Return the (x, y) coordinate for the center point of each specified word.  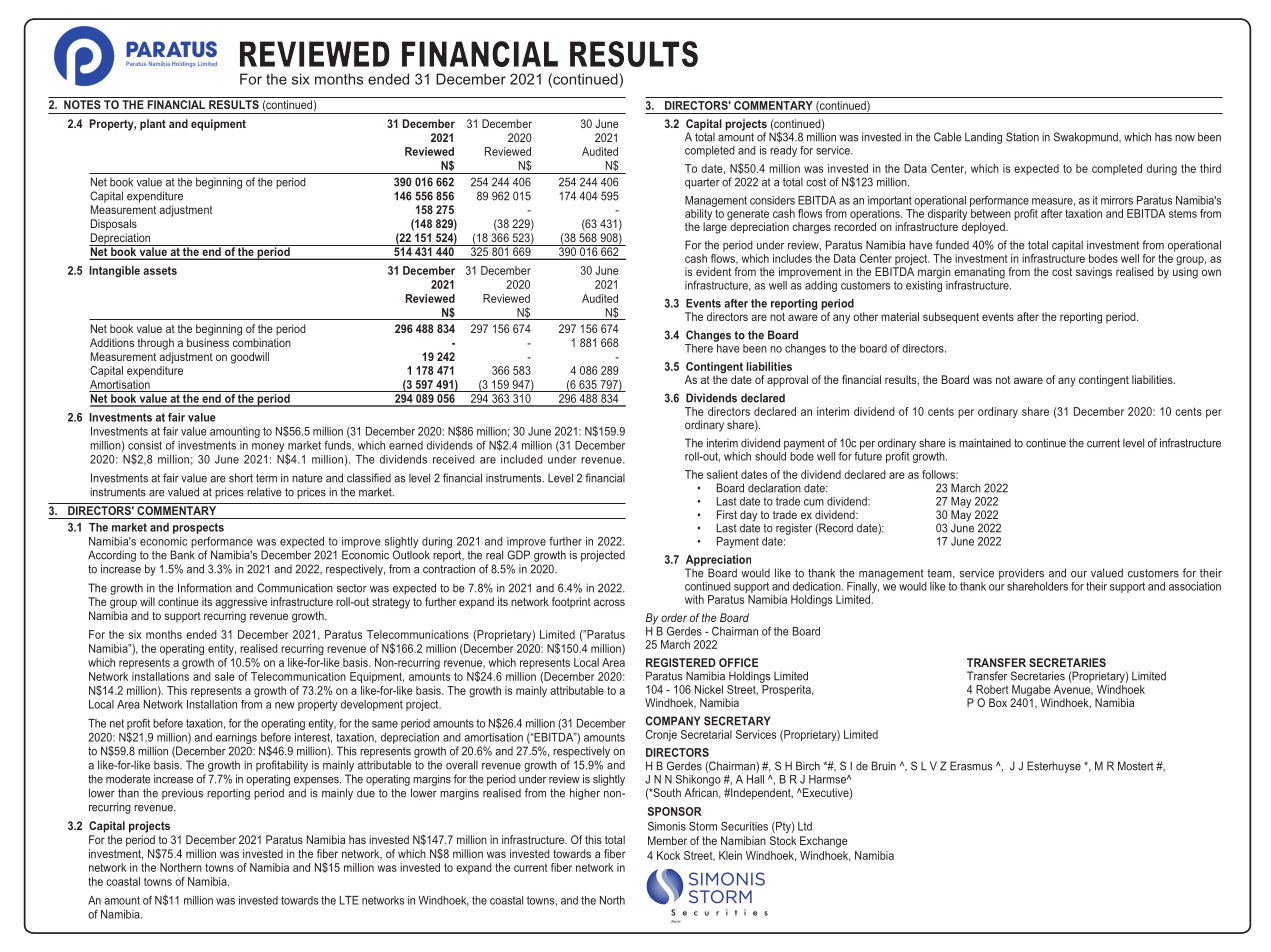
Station (1022, 137)
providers (1021, 574)
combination (262, 342)
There (700, 347)
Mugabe (1032, 692)
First (727, 514)
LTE (349, 900)
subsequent (951, 318)
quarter (702, 183)
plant (153, 125)
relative (264, 492)
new (285, 705)
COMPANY (673, 721)
